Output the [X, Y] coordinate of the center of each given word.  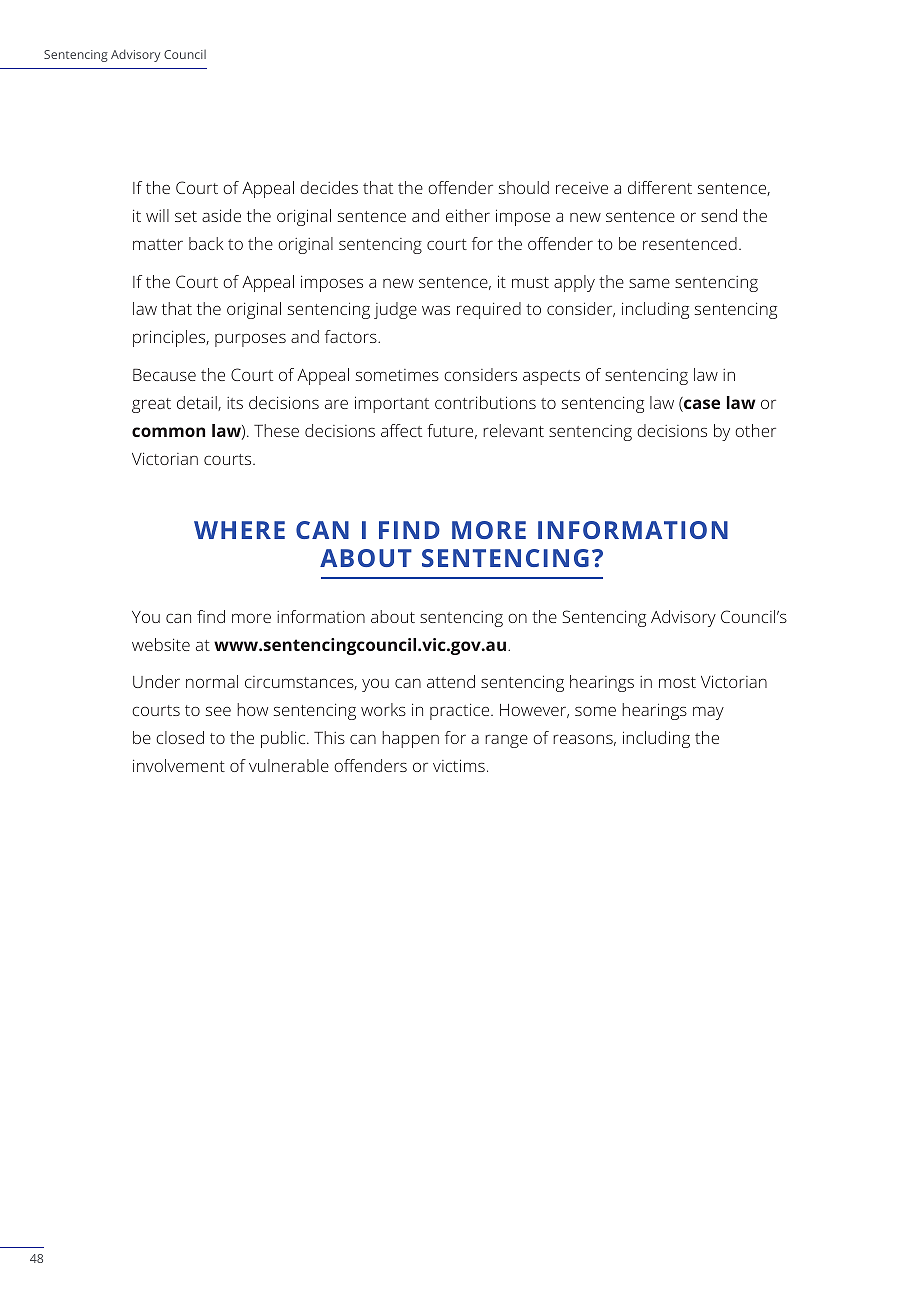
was [436, 310]
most [677, 682]
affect [401, 430]
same [649, 283]
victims [459, 765]
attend [451, 681]
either [468, 215]
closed [180, 737]
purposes [250, 340]
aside [221, 215]
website [161, 644]
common [168, 432]
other [755, 430]
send [719, 215]
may [708, 713]
